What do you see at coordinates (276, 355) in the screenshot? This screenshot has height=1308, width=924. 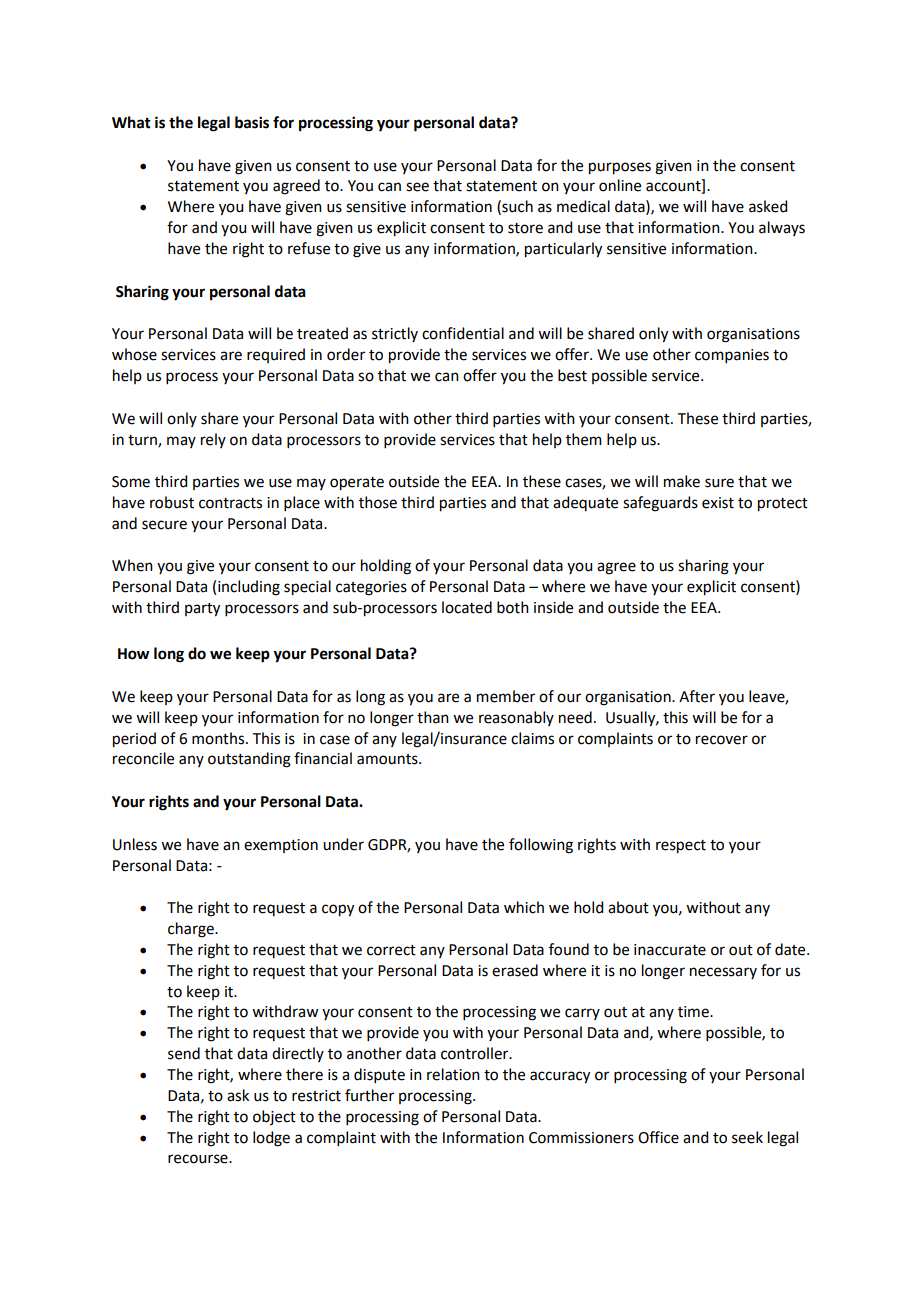 I see `required` at bounding box center [276, 355].
